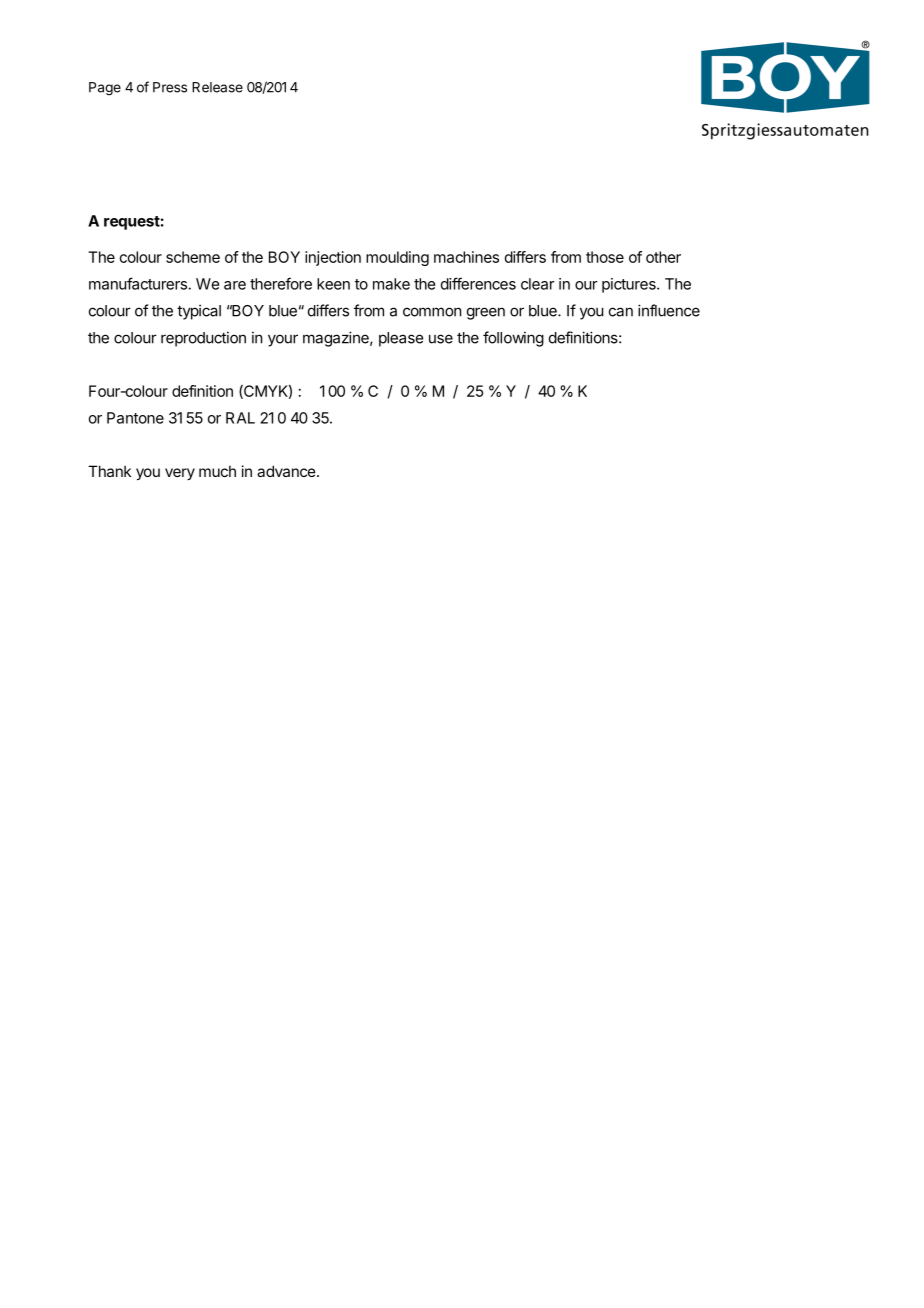 Image resolution: width=924 pixels, height=1308 pixels. Describe the element at coordinates (217, 87) in the image. I see `Release` at that location.
